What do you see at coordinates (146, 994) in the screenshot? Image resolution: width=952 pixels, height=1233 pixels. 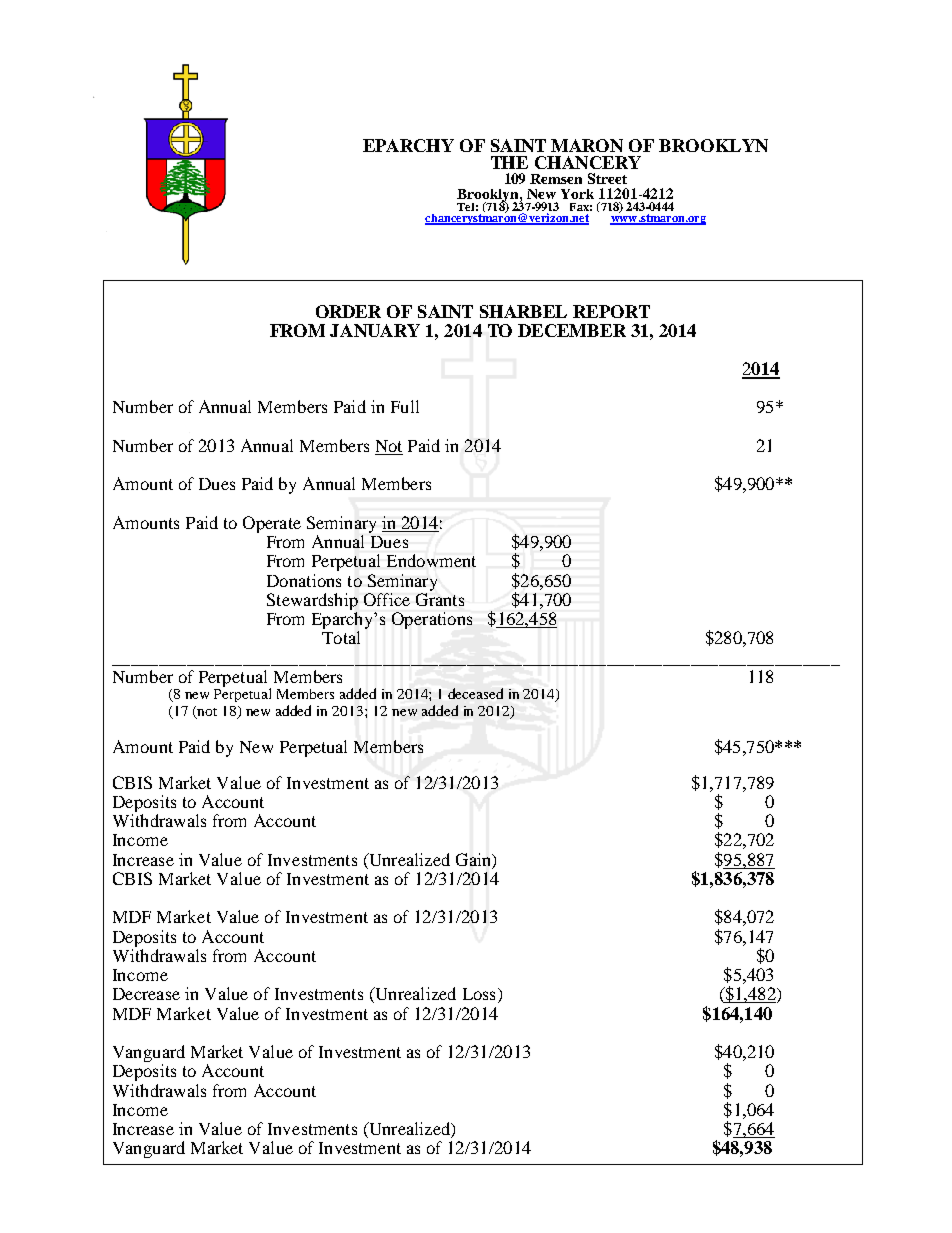 I see `Decrease` at bounding box center [146, 994].
